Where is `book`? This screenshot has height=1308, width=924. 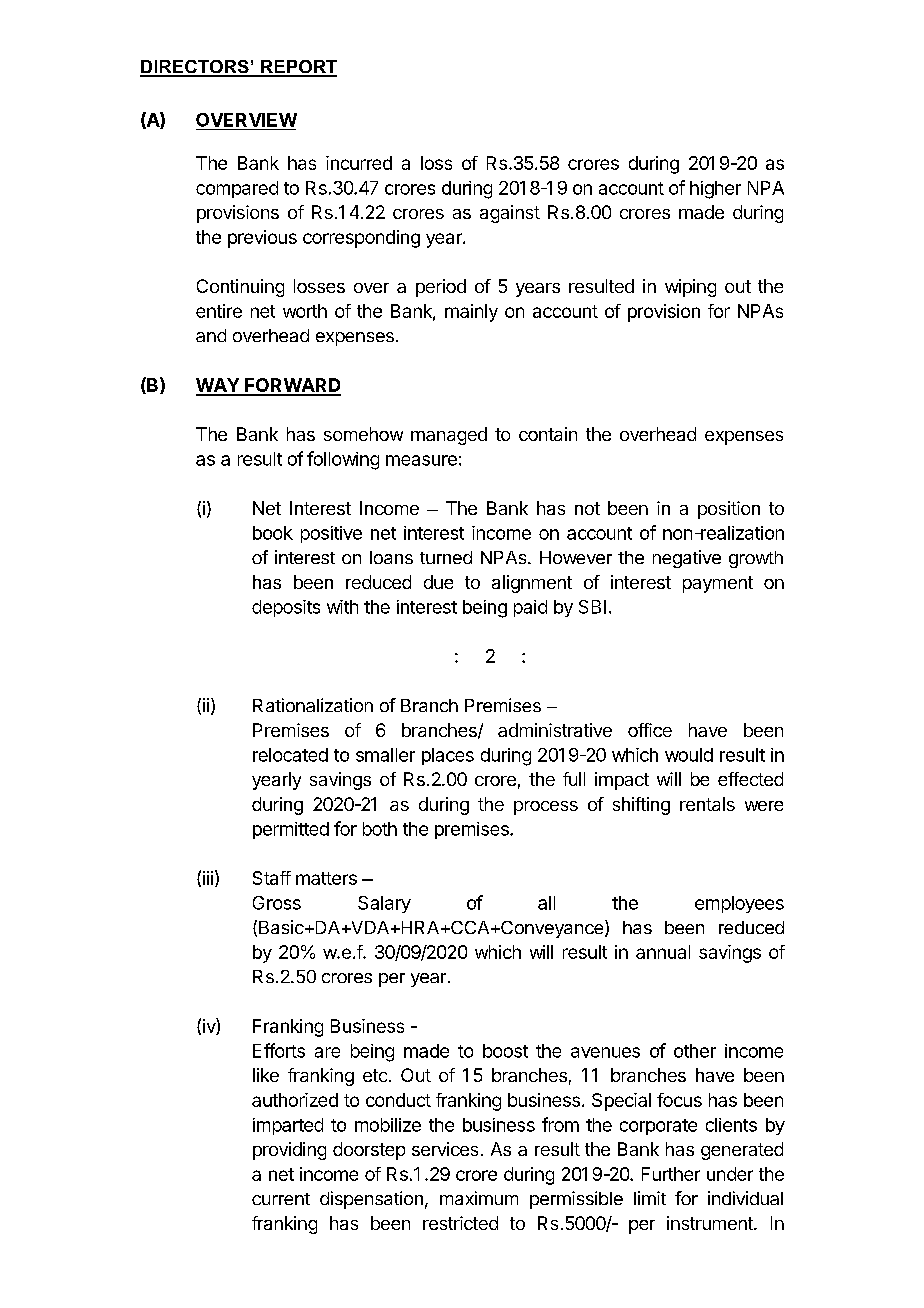 book is located at coordinates (273, 533).
